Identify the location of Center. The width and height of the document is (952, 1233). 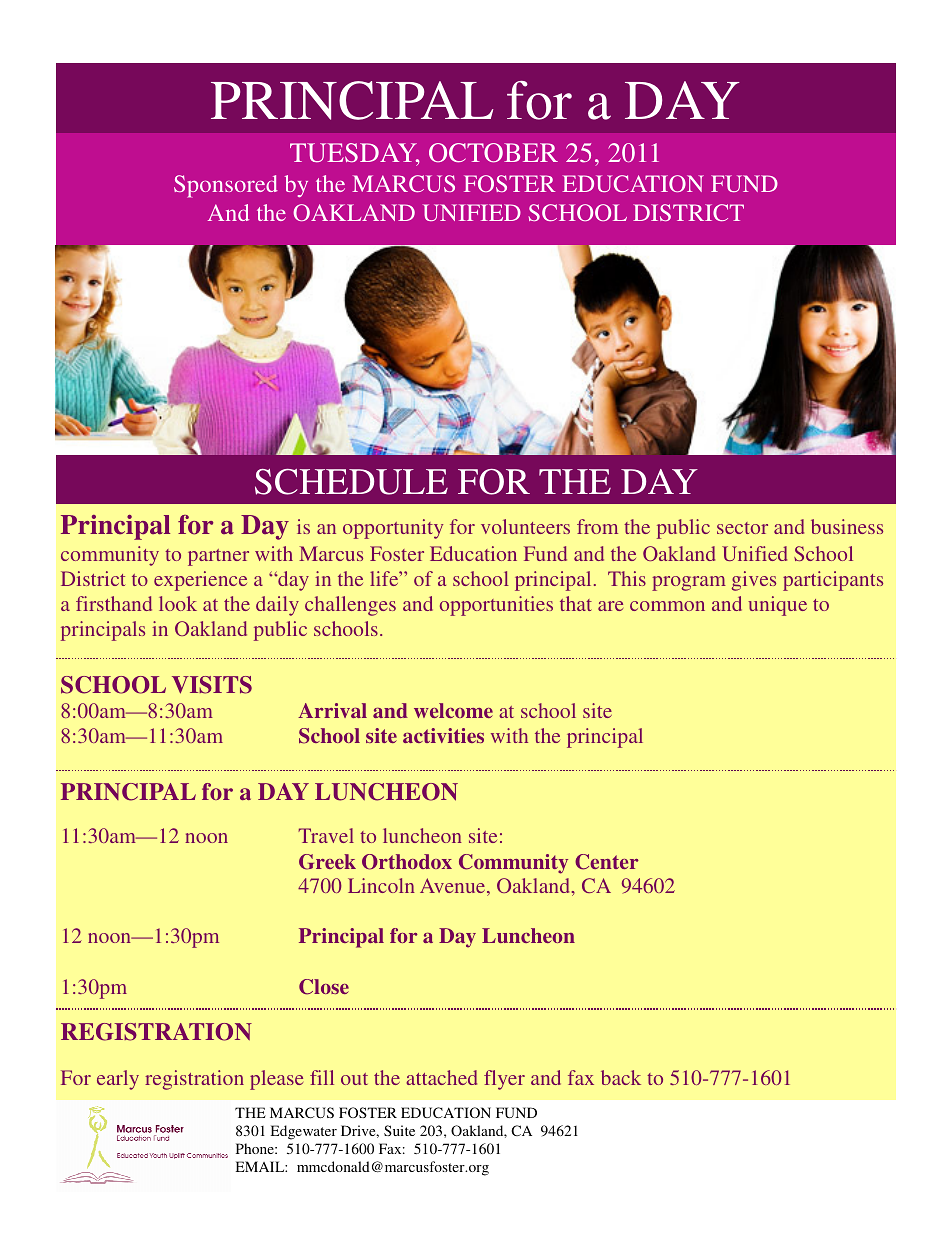
(607, 862).
